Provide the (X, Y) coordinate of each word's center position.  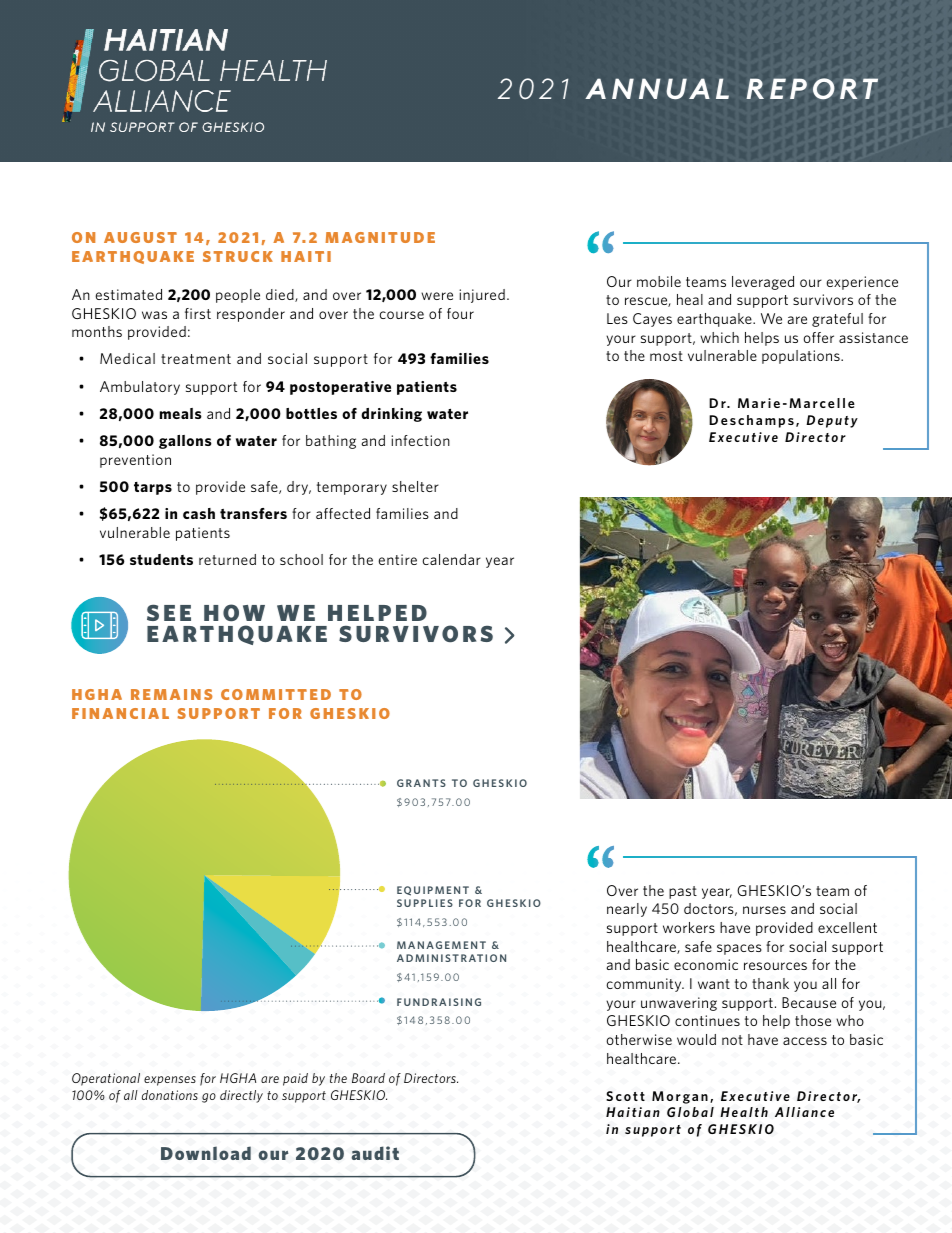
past (683, 892)
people (238, 296)
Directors (431, 1078)
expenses (170, 1081)
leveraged (763, 283)
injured (482, 296)
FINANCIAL (120, 713)
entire (397, 559)
